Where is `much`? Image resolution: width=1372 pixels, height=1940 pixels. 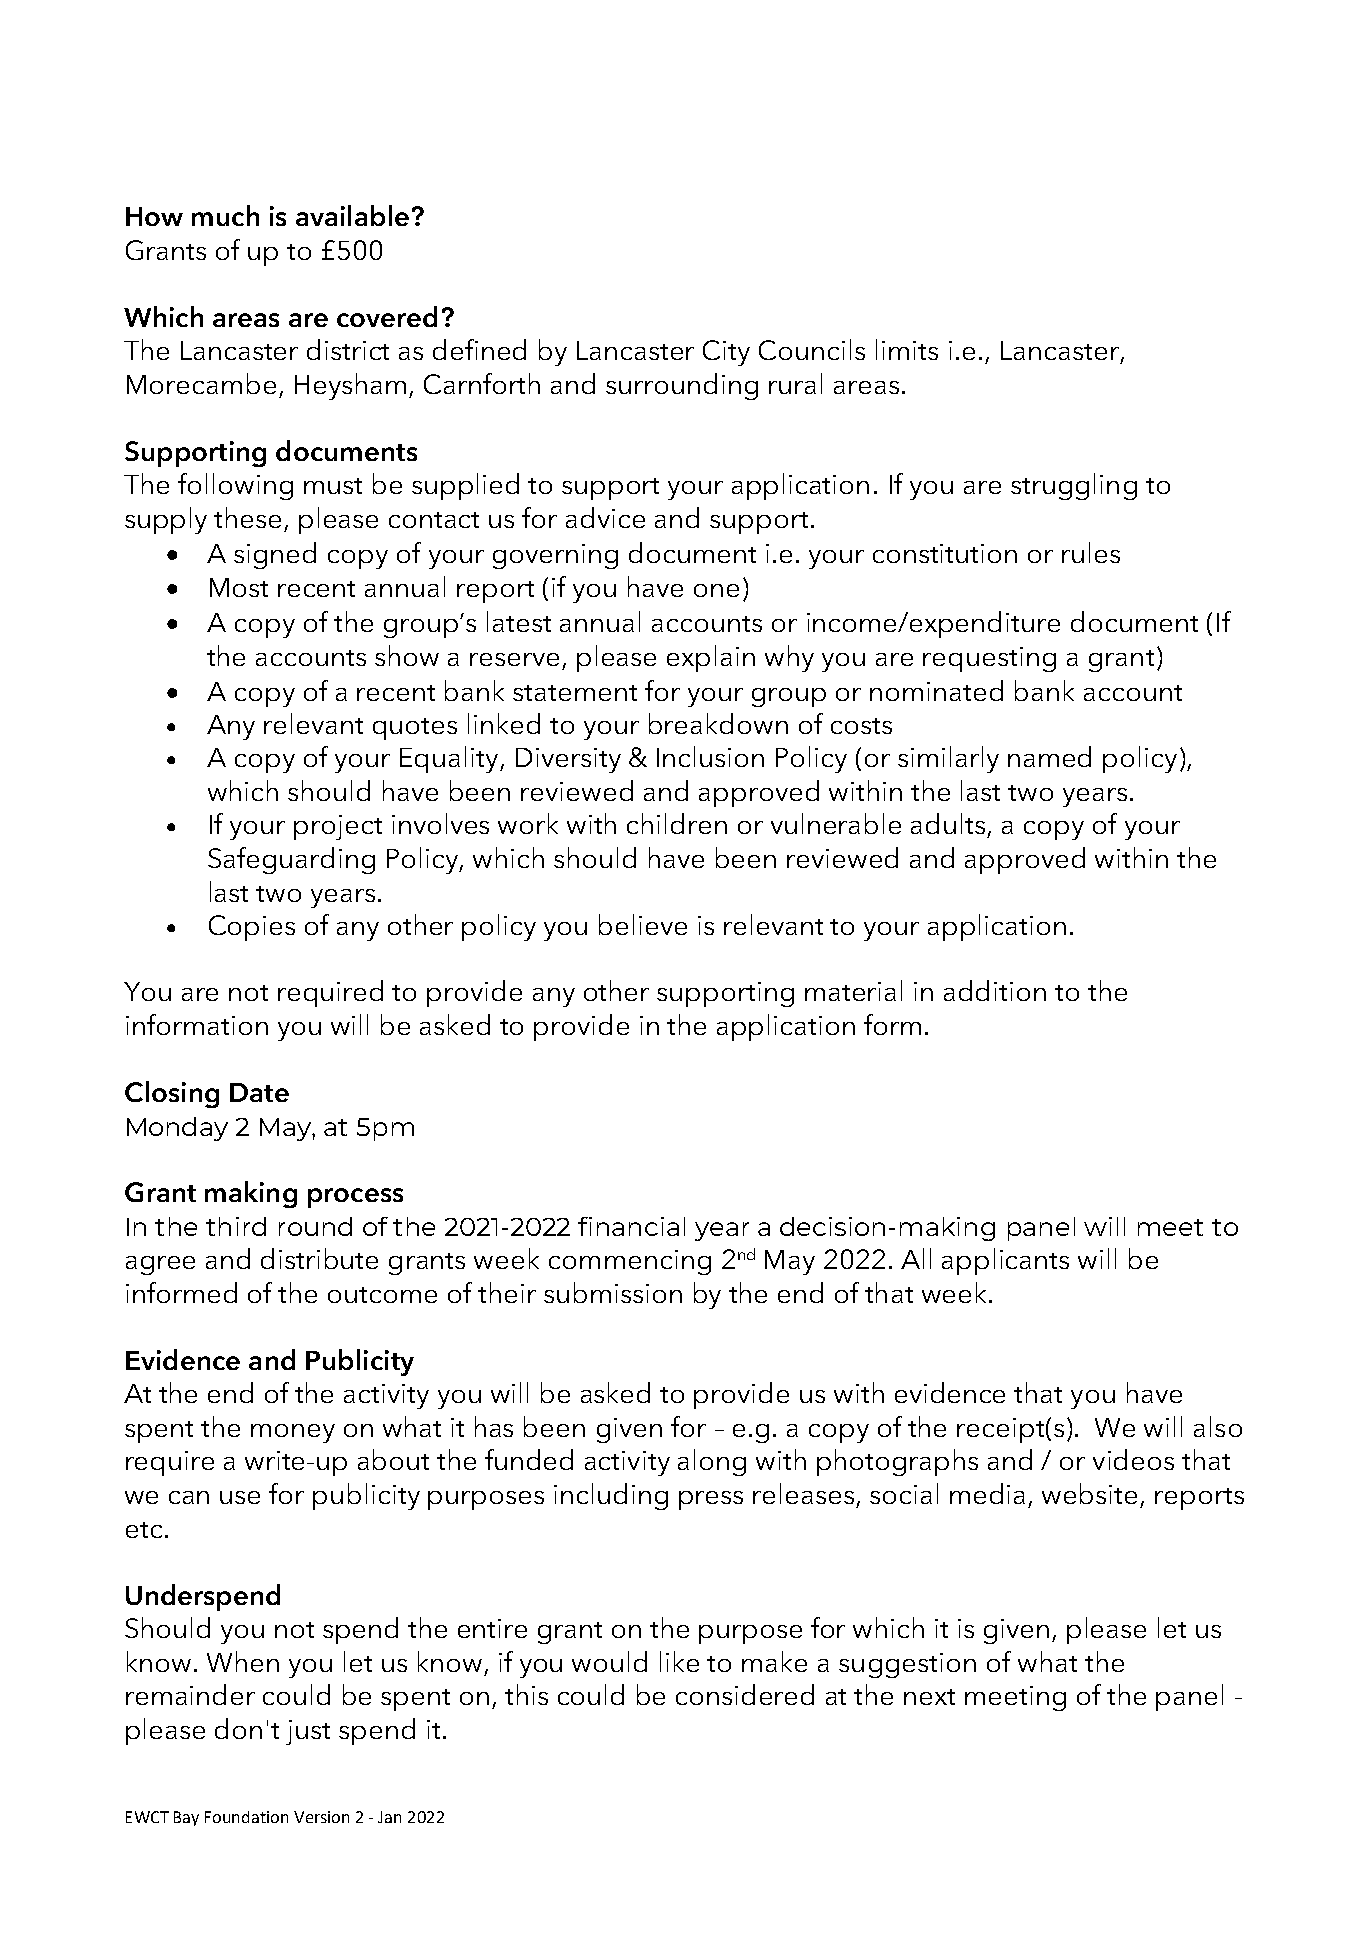 much is located at coordinates (225, 215).
